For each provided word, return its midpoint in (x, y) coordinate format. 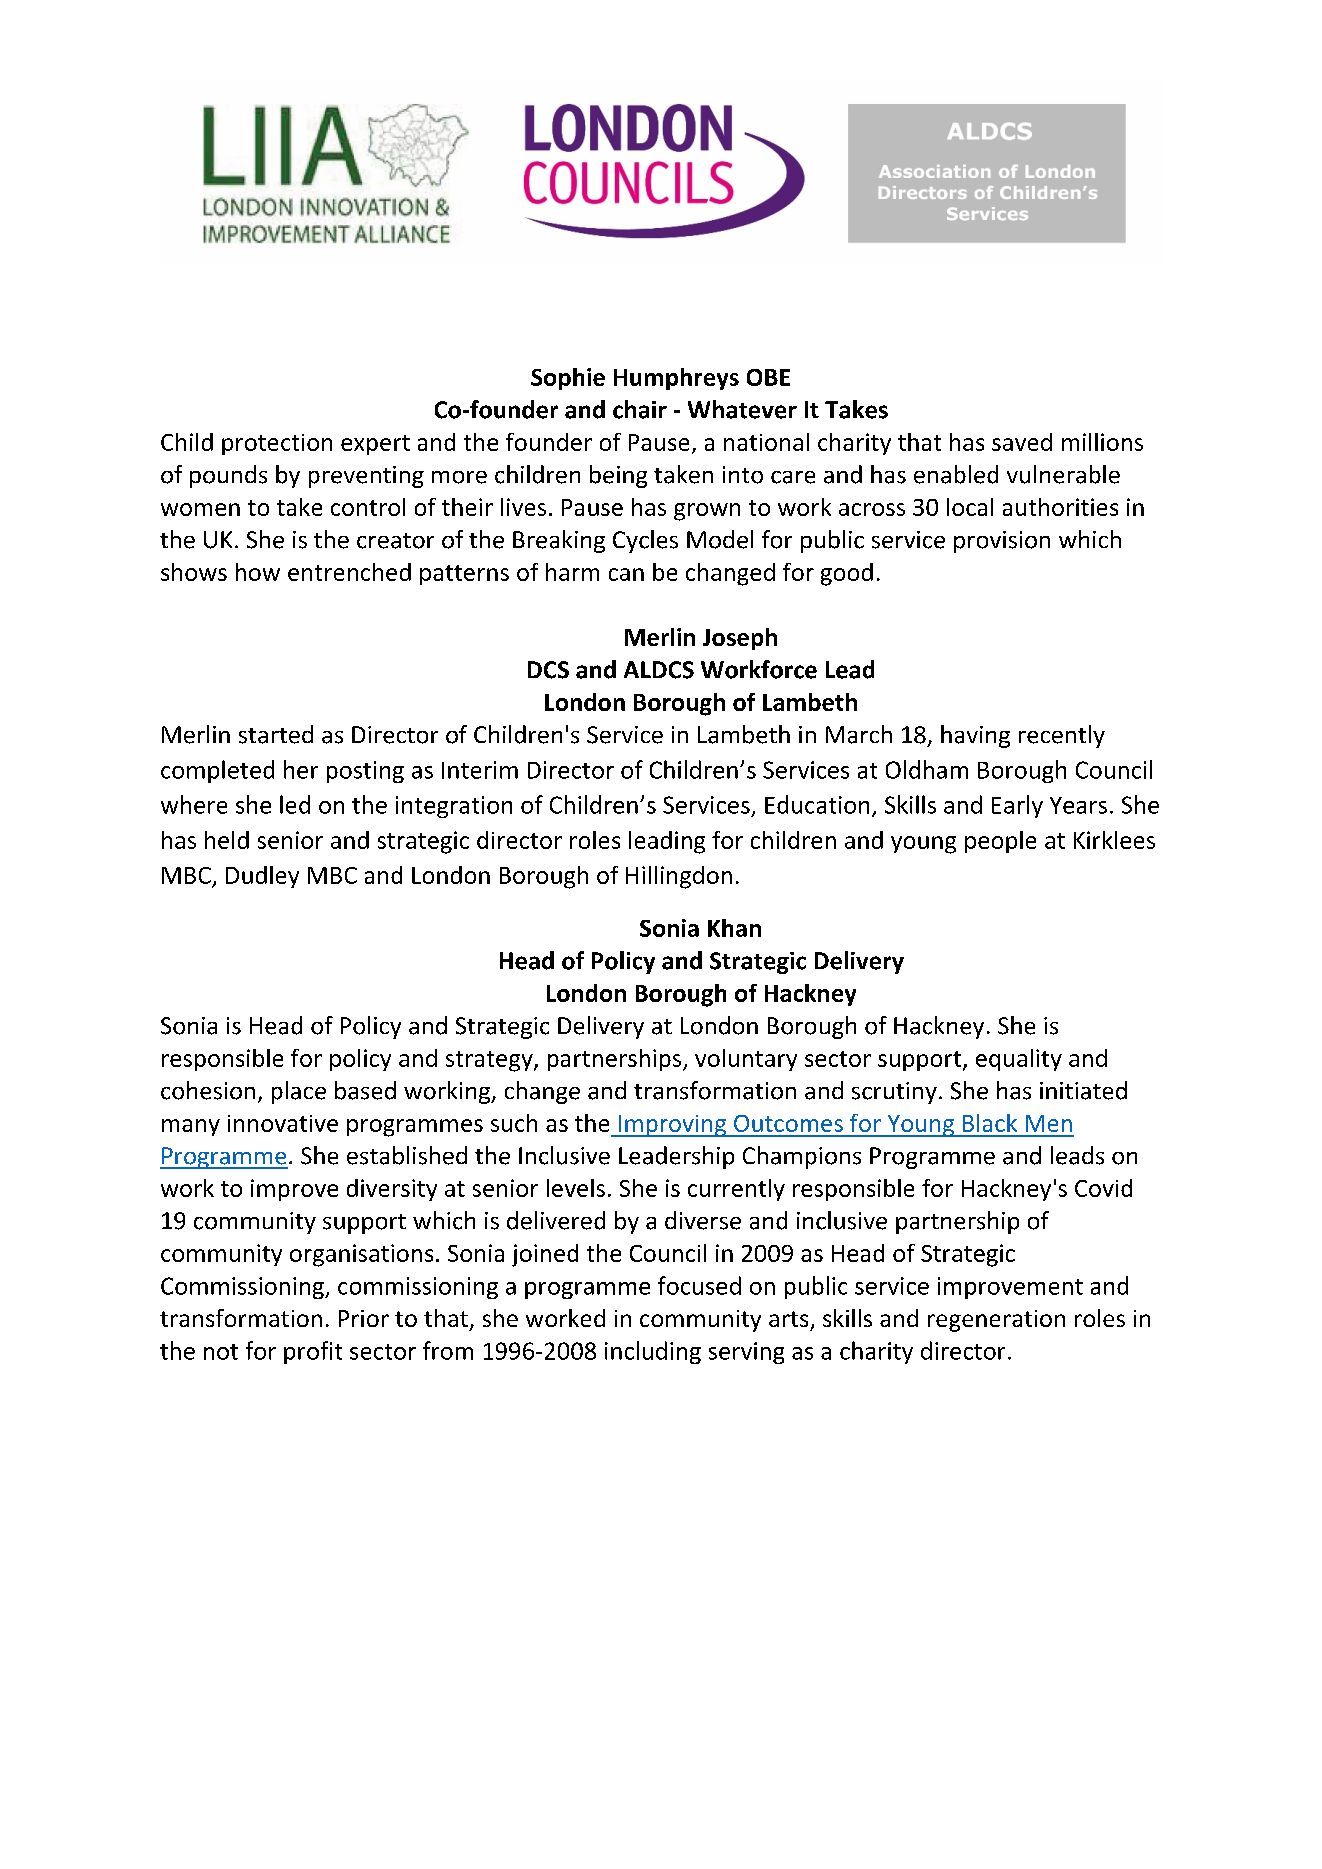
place (299, 1092)
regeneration (996, 1321)
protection (277, 444)
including (653, 1352)
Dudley (262, 877)
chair (640, 409)
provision (1002, 542)
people (1000, 842)
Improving (672, 1126)
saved (1022, 442)
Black (990, 1123)
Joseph (740, 639)
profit (313, 1352)
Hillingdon (679, 877)
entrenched (349, 572)
